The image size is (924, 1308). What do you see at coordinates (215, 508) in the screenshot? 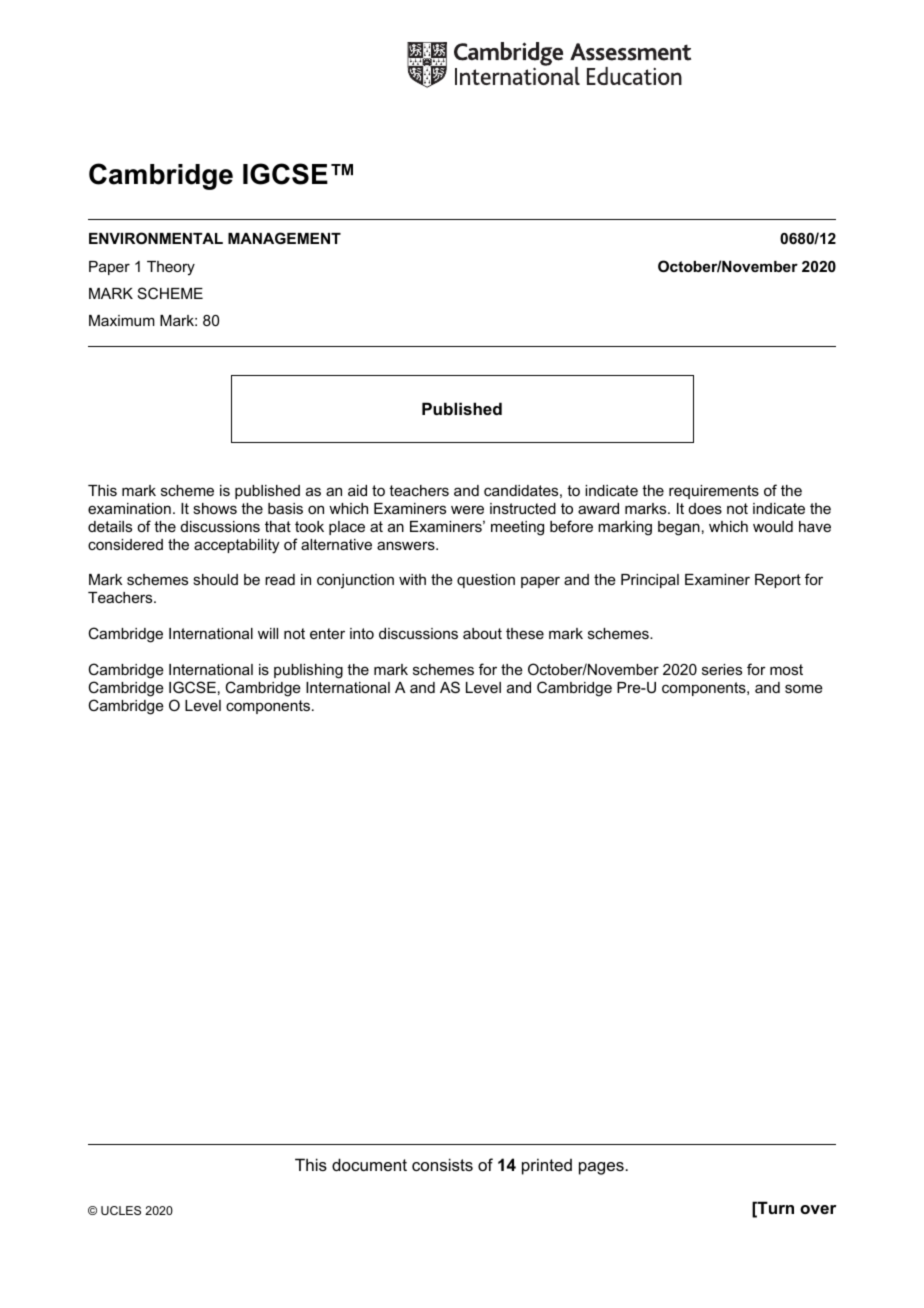
I see `shows` at bounding box center [215, 508].
